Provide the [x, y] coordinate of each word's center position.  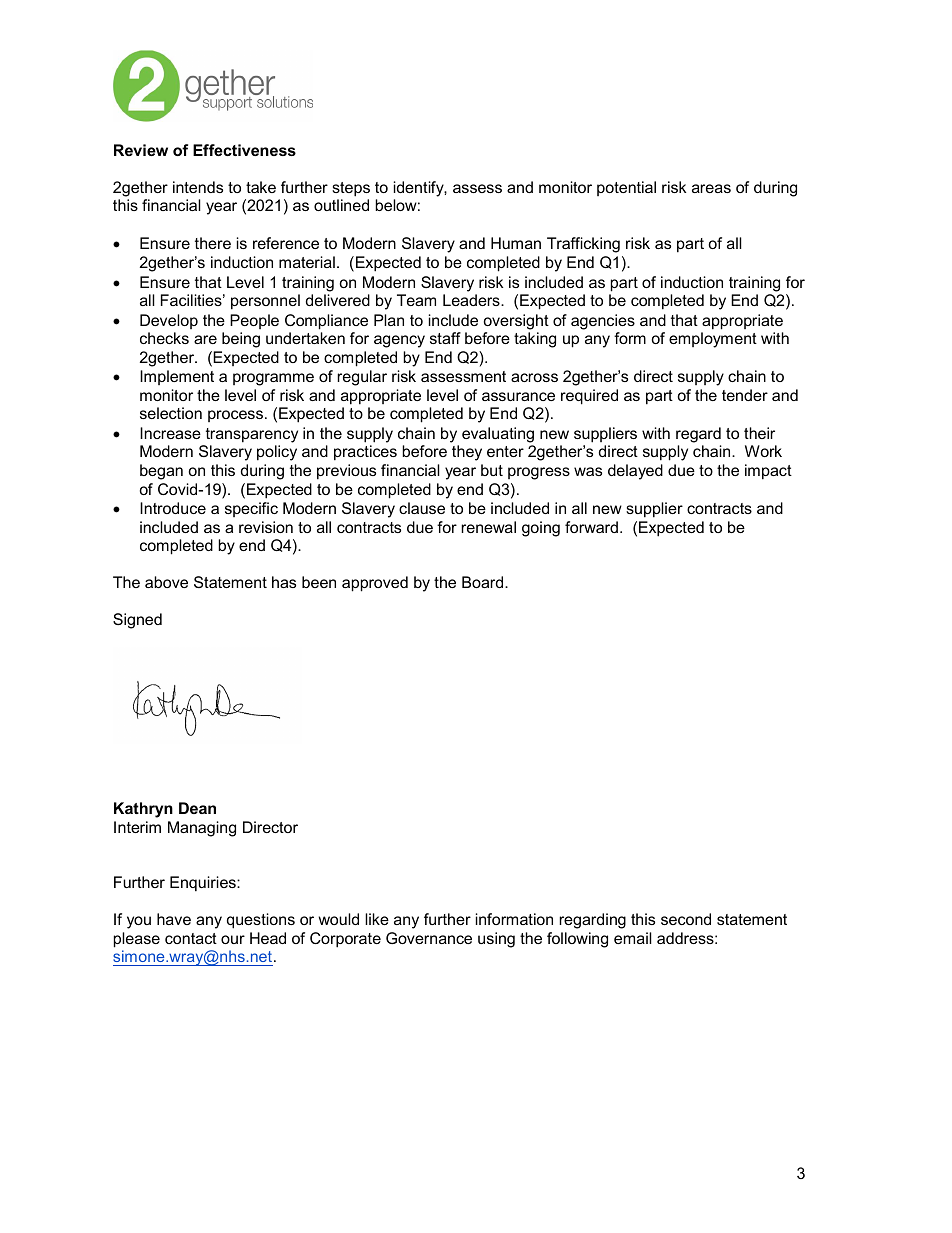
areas [711, 188]
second [686, 919]
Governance [429, 938]
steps [351, 189]
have [174, 919]
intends [198, 187]
